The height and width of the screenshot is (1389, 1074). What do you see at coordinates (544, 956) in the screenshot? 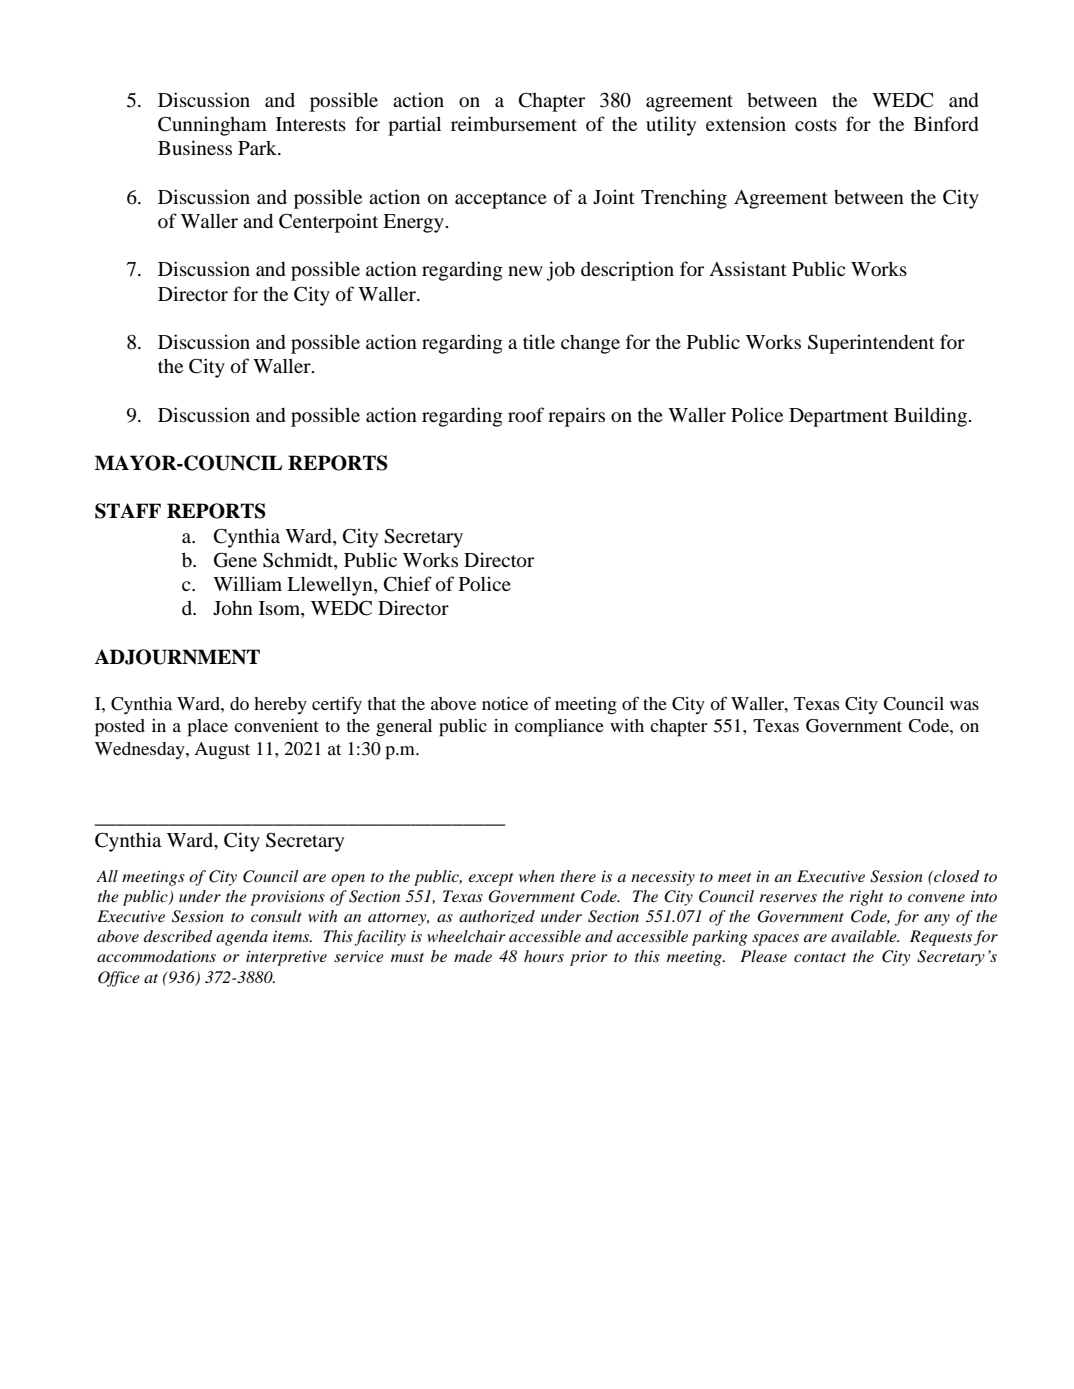
I see `hours` at bounding box center [544, 956].
